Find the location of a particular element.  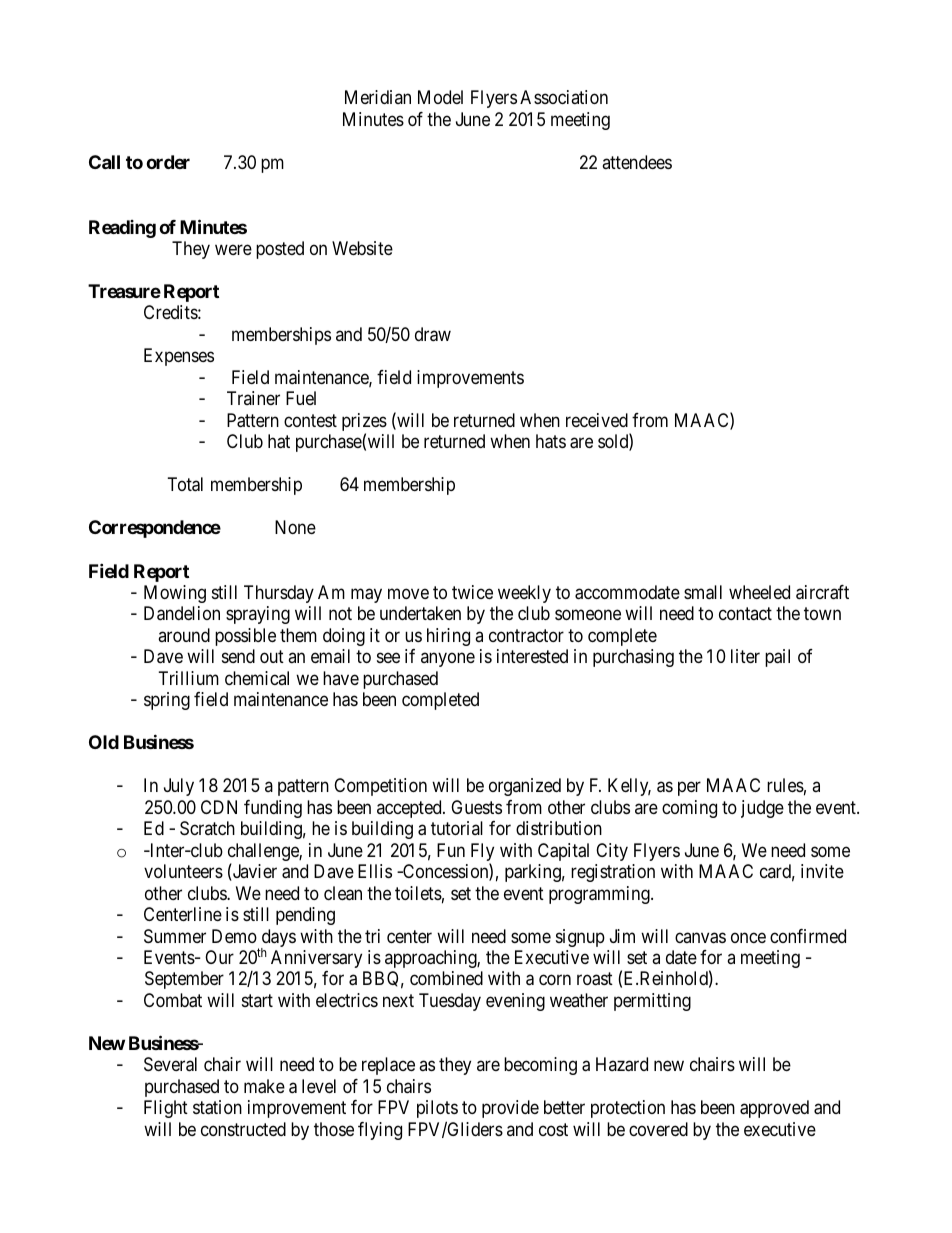

Flight is located at coordinates (166, 1109).
